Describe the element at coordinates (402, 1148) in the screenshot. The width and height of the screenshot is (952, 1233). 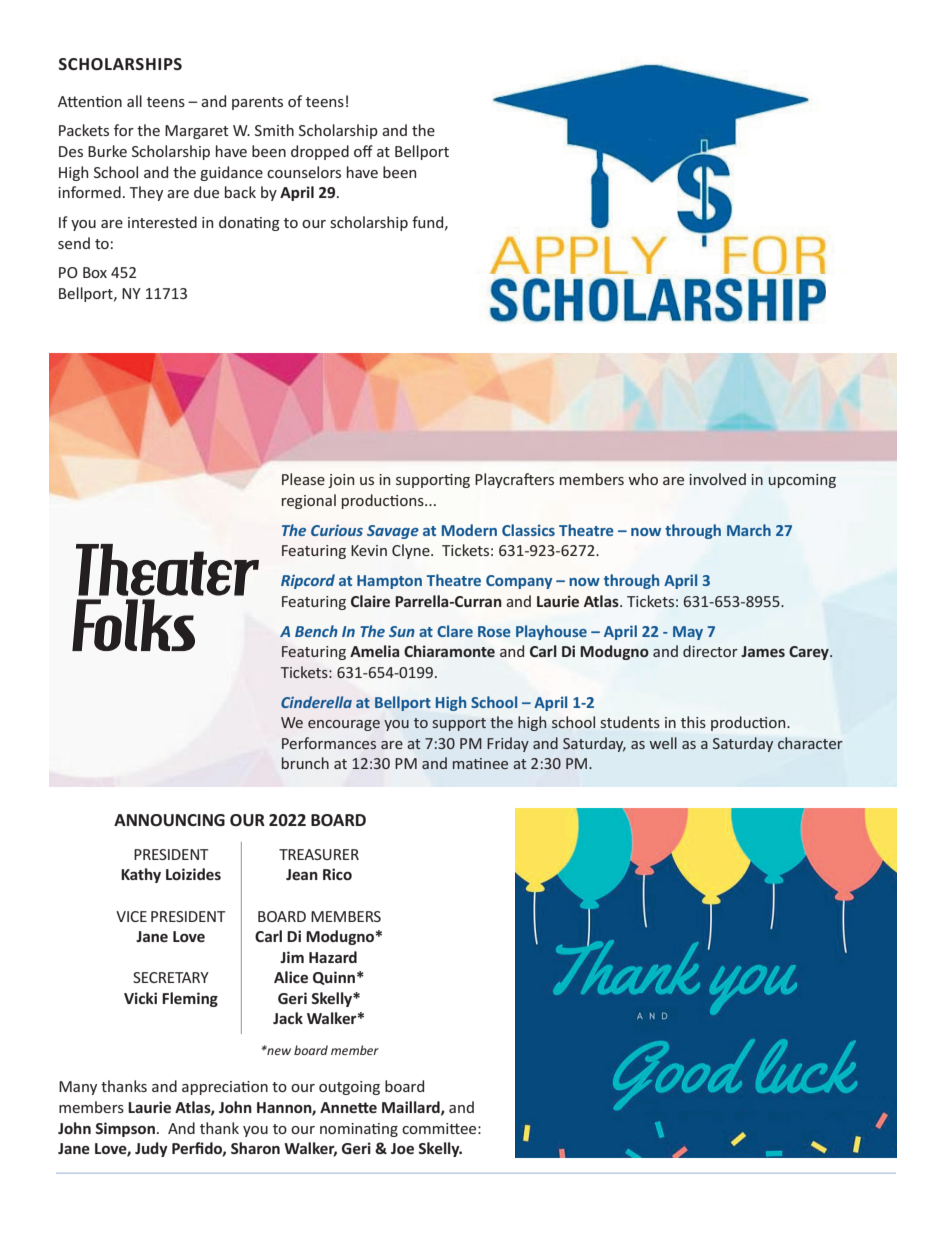
I see `Joe` at that location.
